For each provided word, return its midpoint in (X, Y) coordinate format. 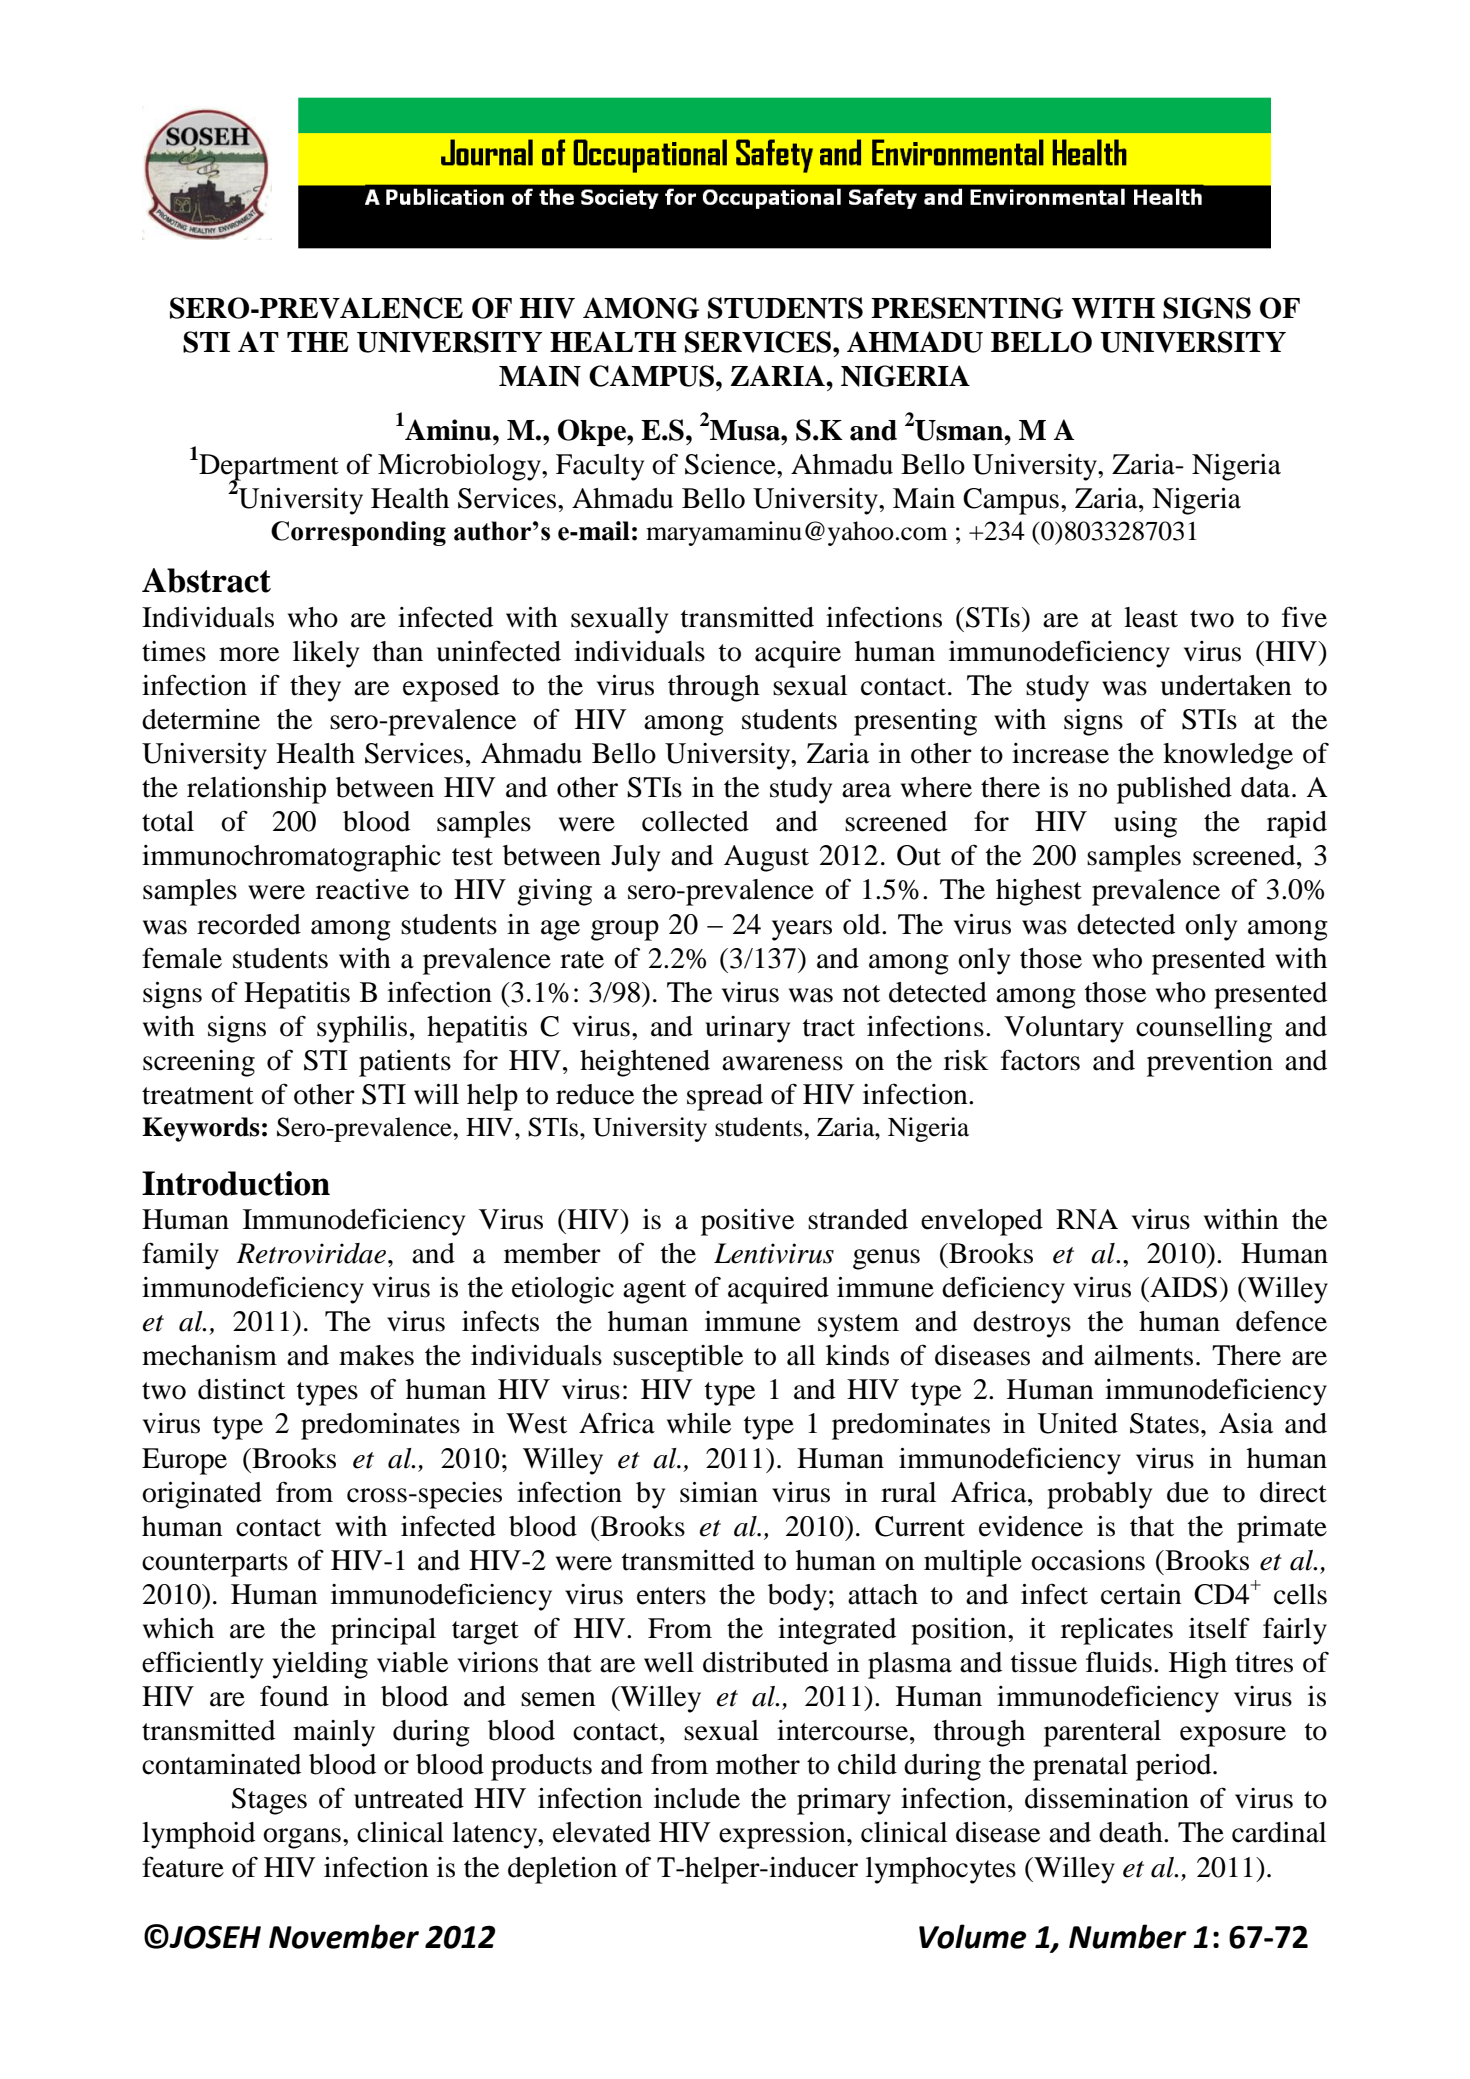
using (1145, 824)
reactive (362, 889)
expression (783, 1835)
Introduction (236, 1183)
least (1151, 617)
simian (719, 1492)
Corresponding (358, 533)
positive (747, 1222)
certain (1141, 1594)
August (766, 858)
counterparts (215, 1565)
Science (731, 464)
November (344, 1936)
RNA (1087, 1219)
